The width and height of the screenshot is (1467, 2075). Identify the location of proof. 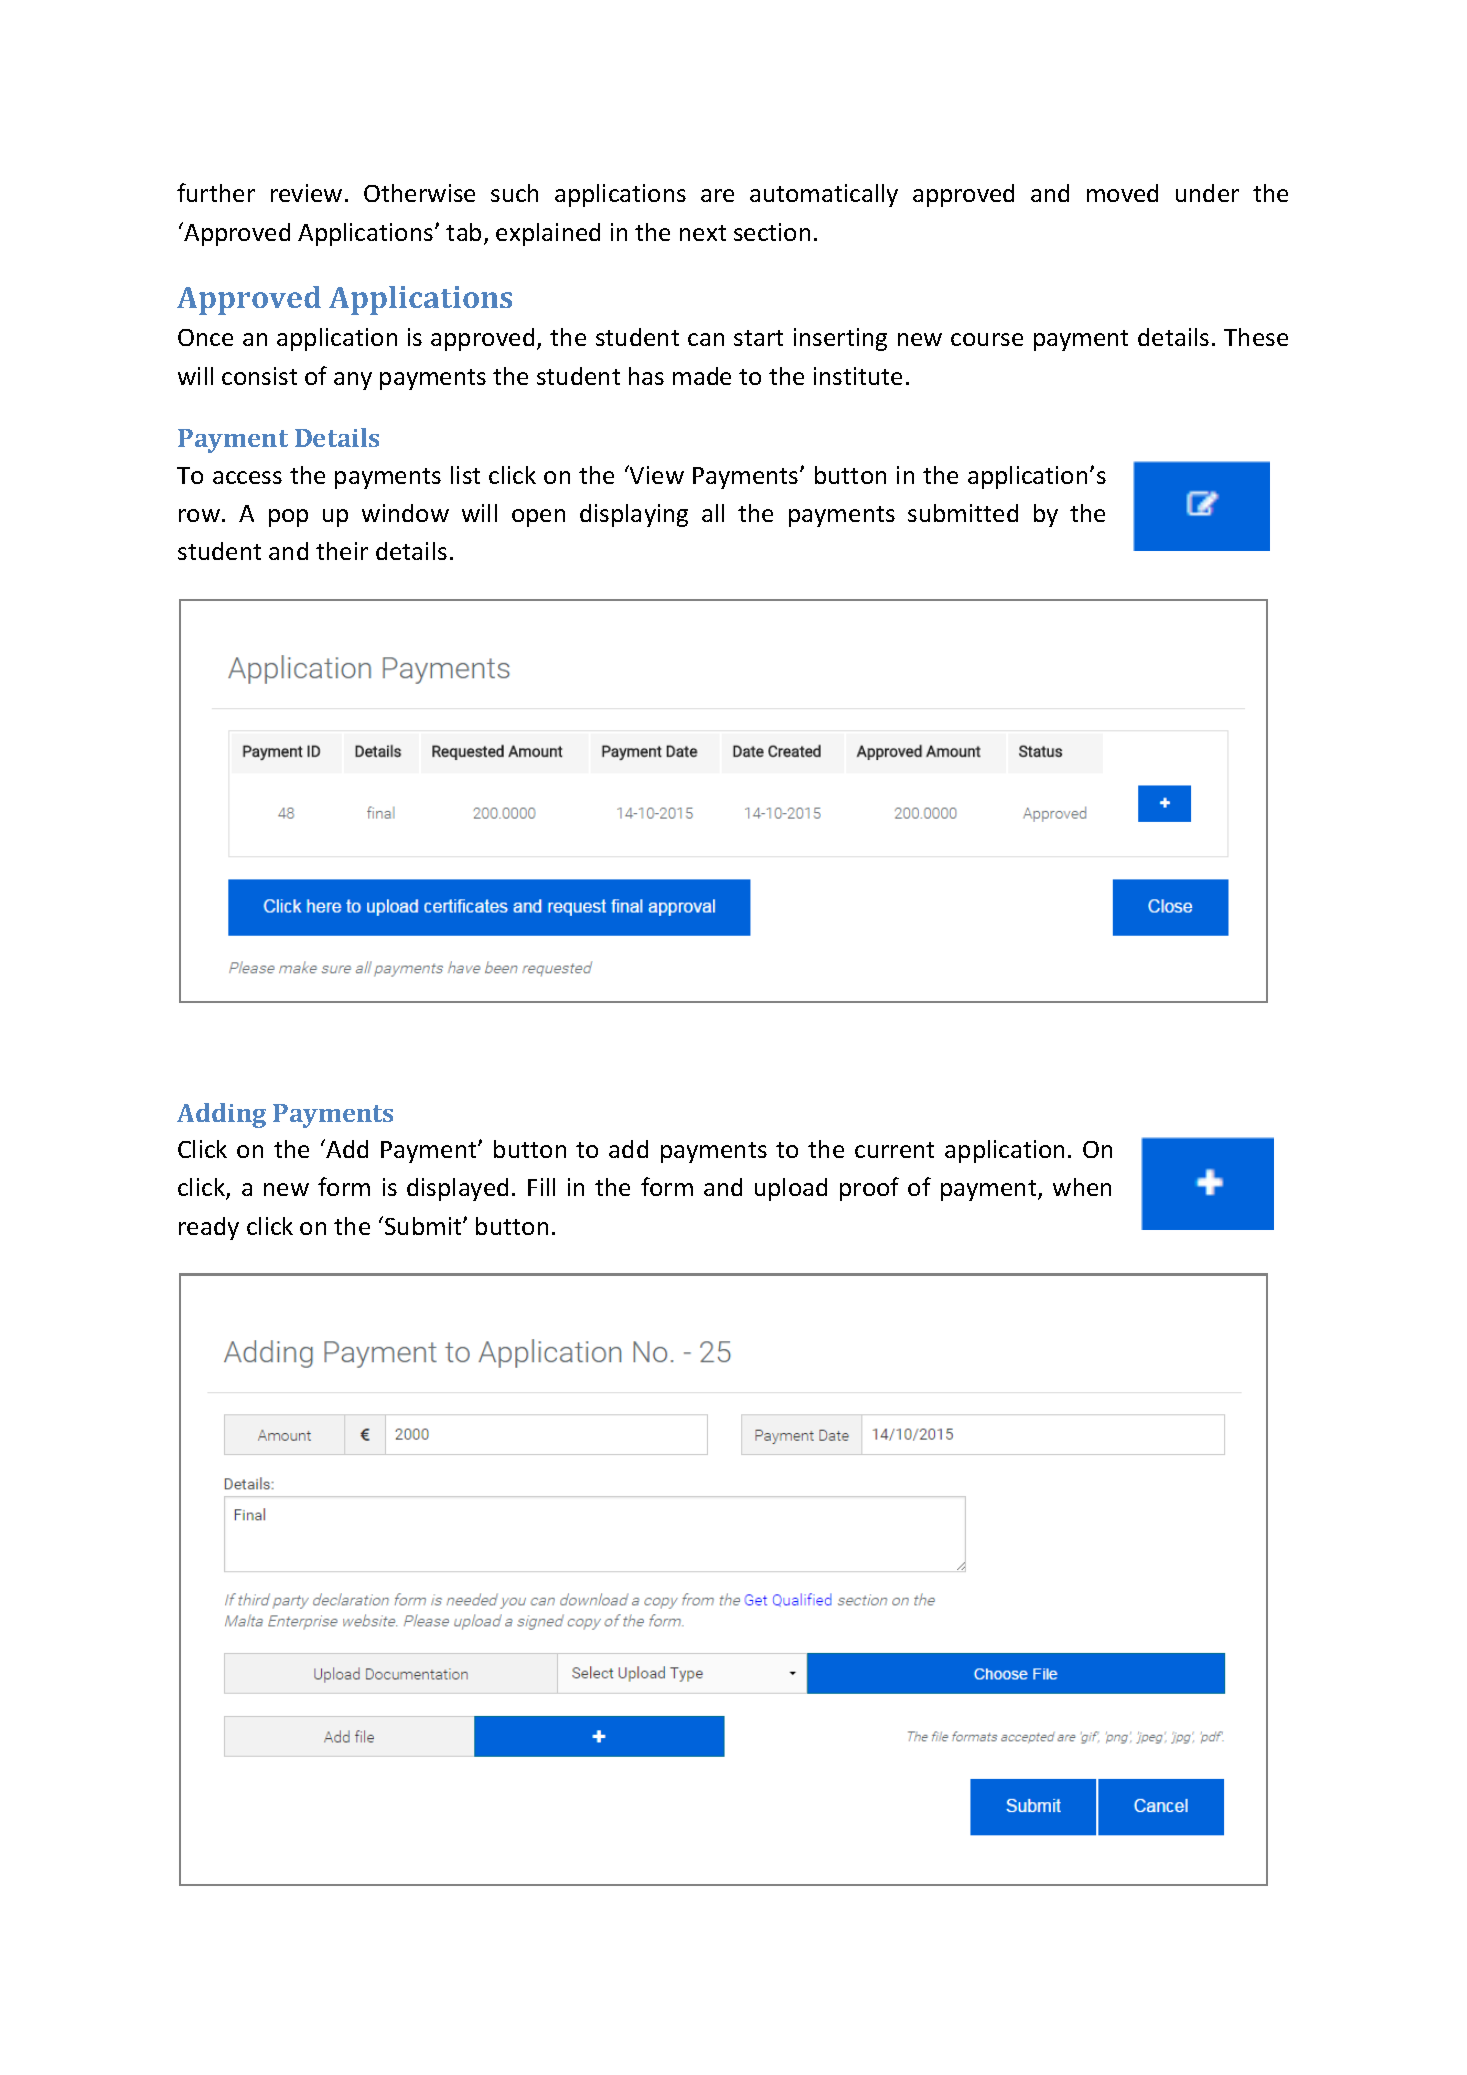
(869, 1189).
